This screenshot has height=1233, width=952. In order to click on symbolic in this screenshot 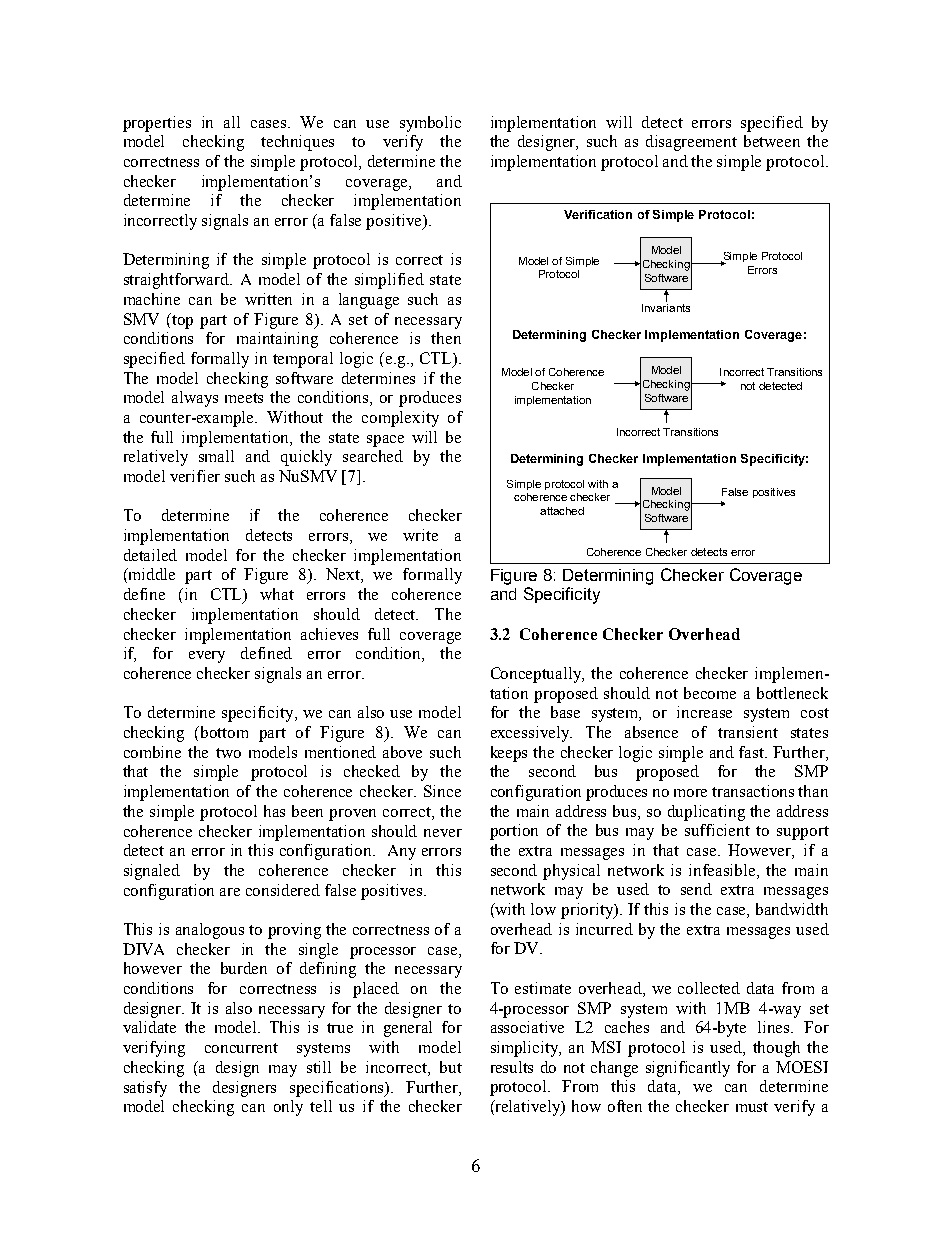, I will do `click(430, 124)`.
